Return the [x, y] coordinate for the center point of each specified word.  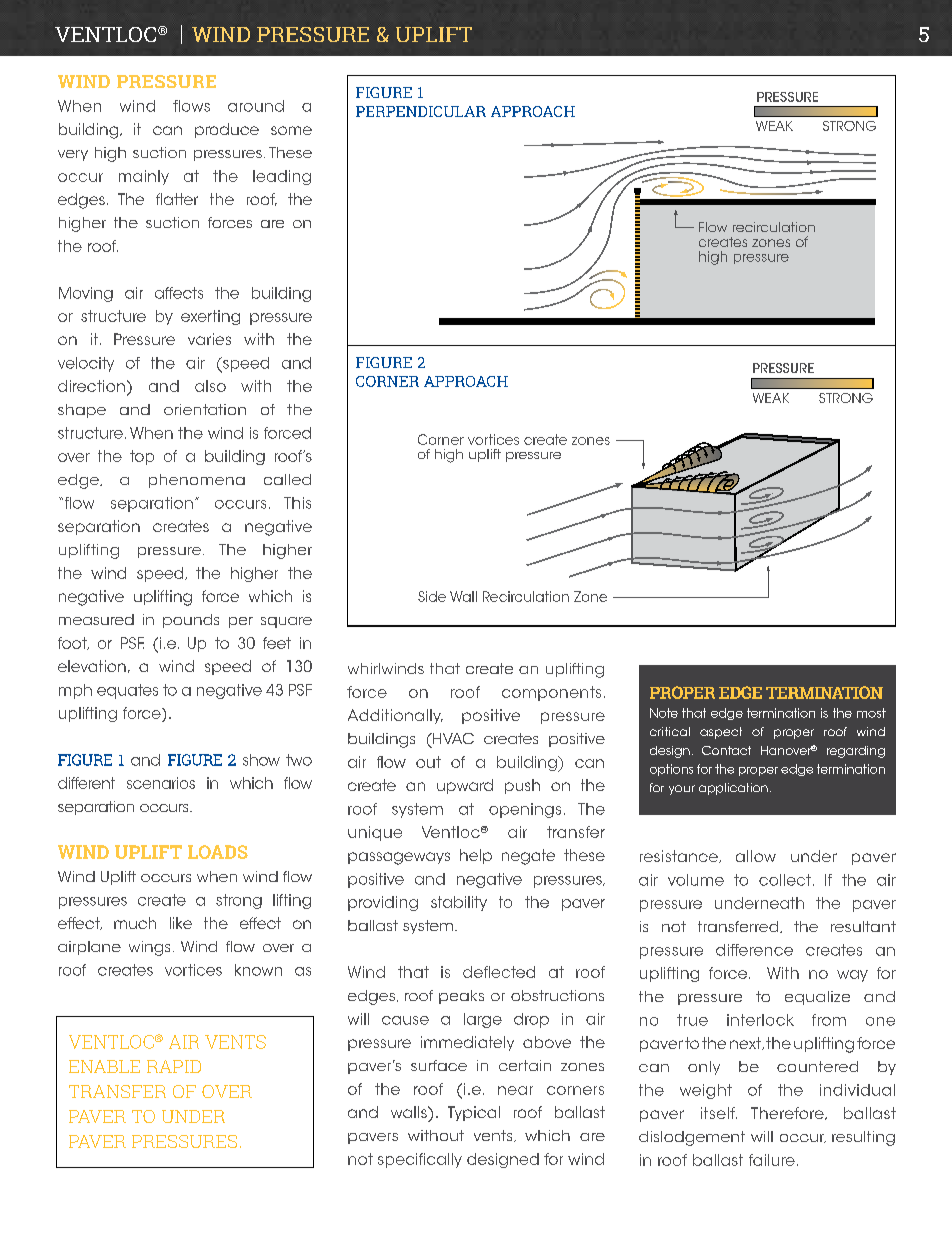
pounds [191, 621]
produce [227, 130]
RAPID [174, 1066]
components [551, 693]
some [291, 130]
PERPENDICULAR [421, 111]
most [871, 713]
